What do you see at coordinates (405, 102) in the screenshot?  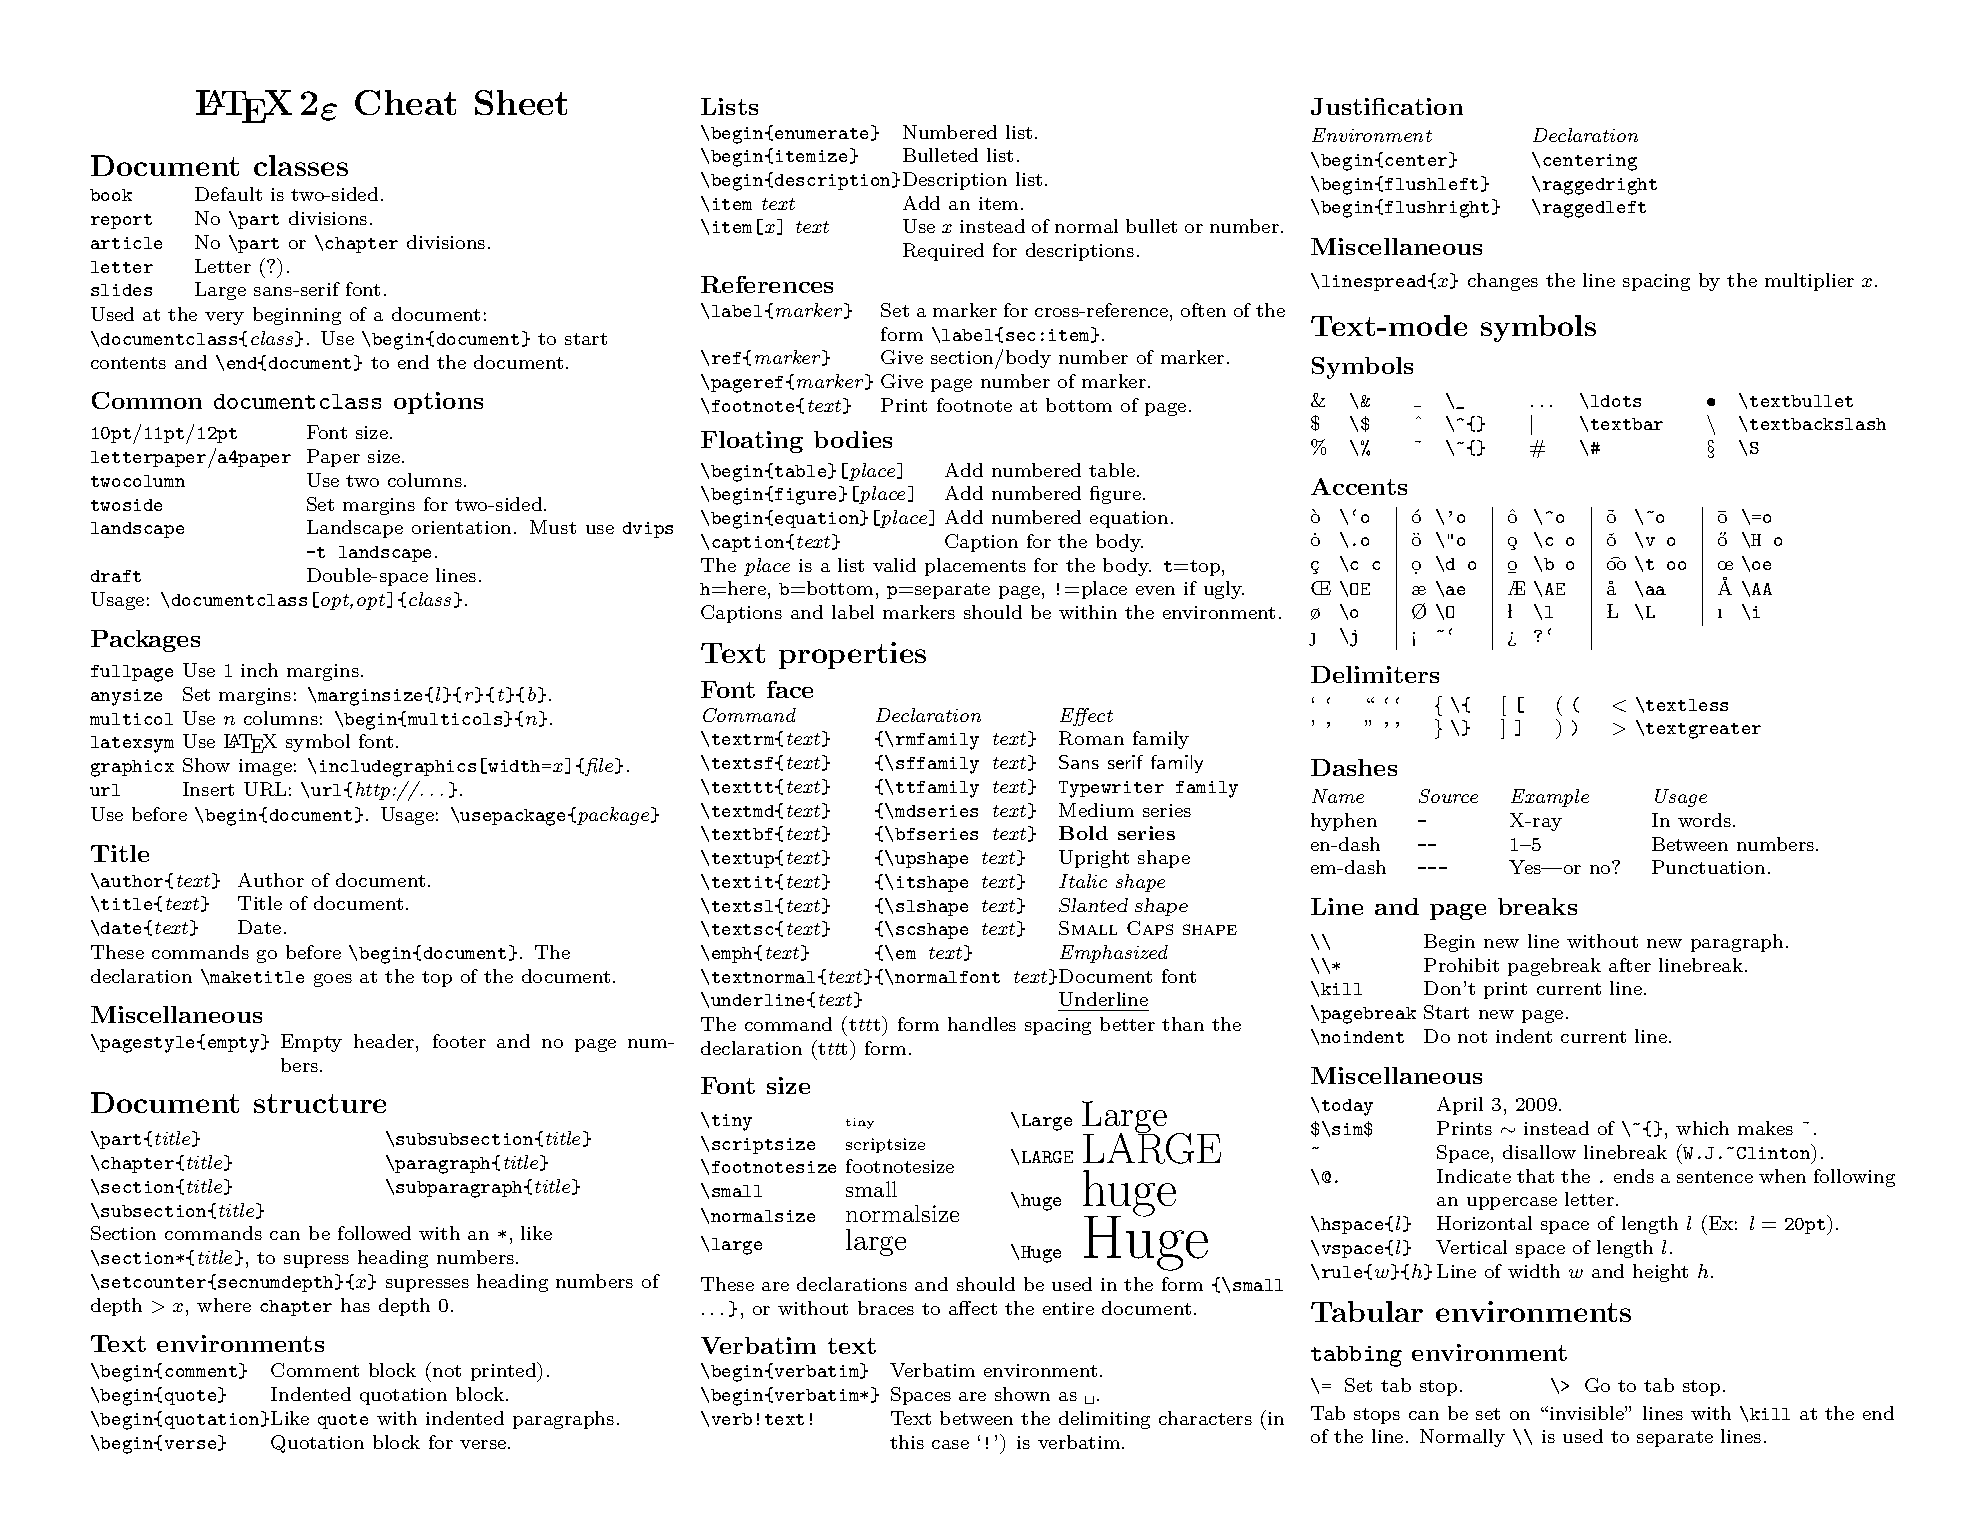 I see `Cheat` at bounding box center [405, 102].
